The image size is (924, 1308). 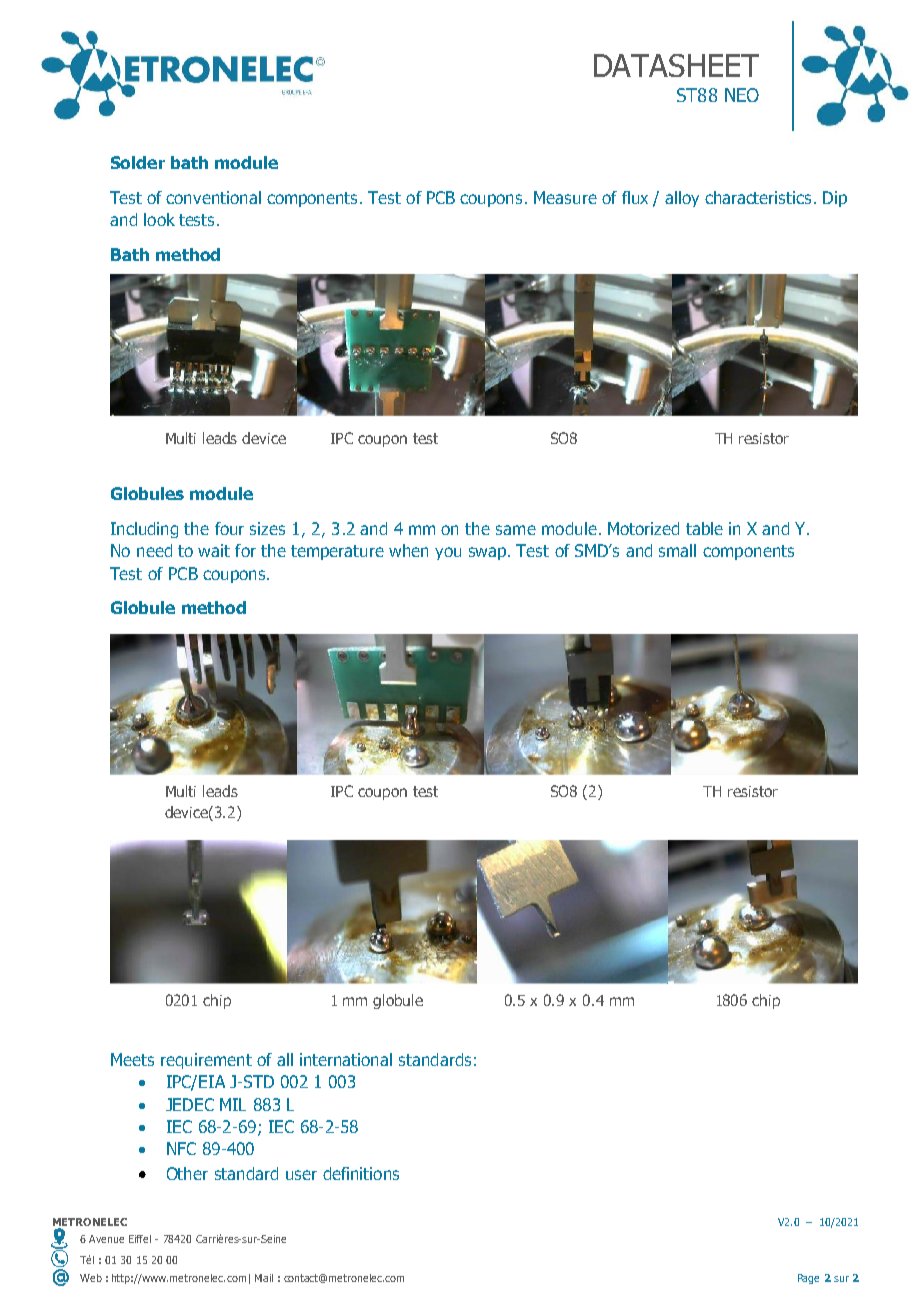 I want to click on international, so click(x=346, y=1059).
